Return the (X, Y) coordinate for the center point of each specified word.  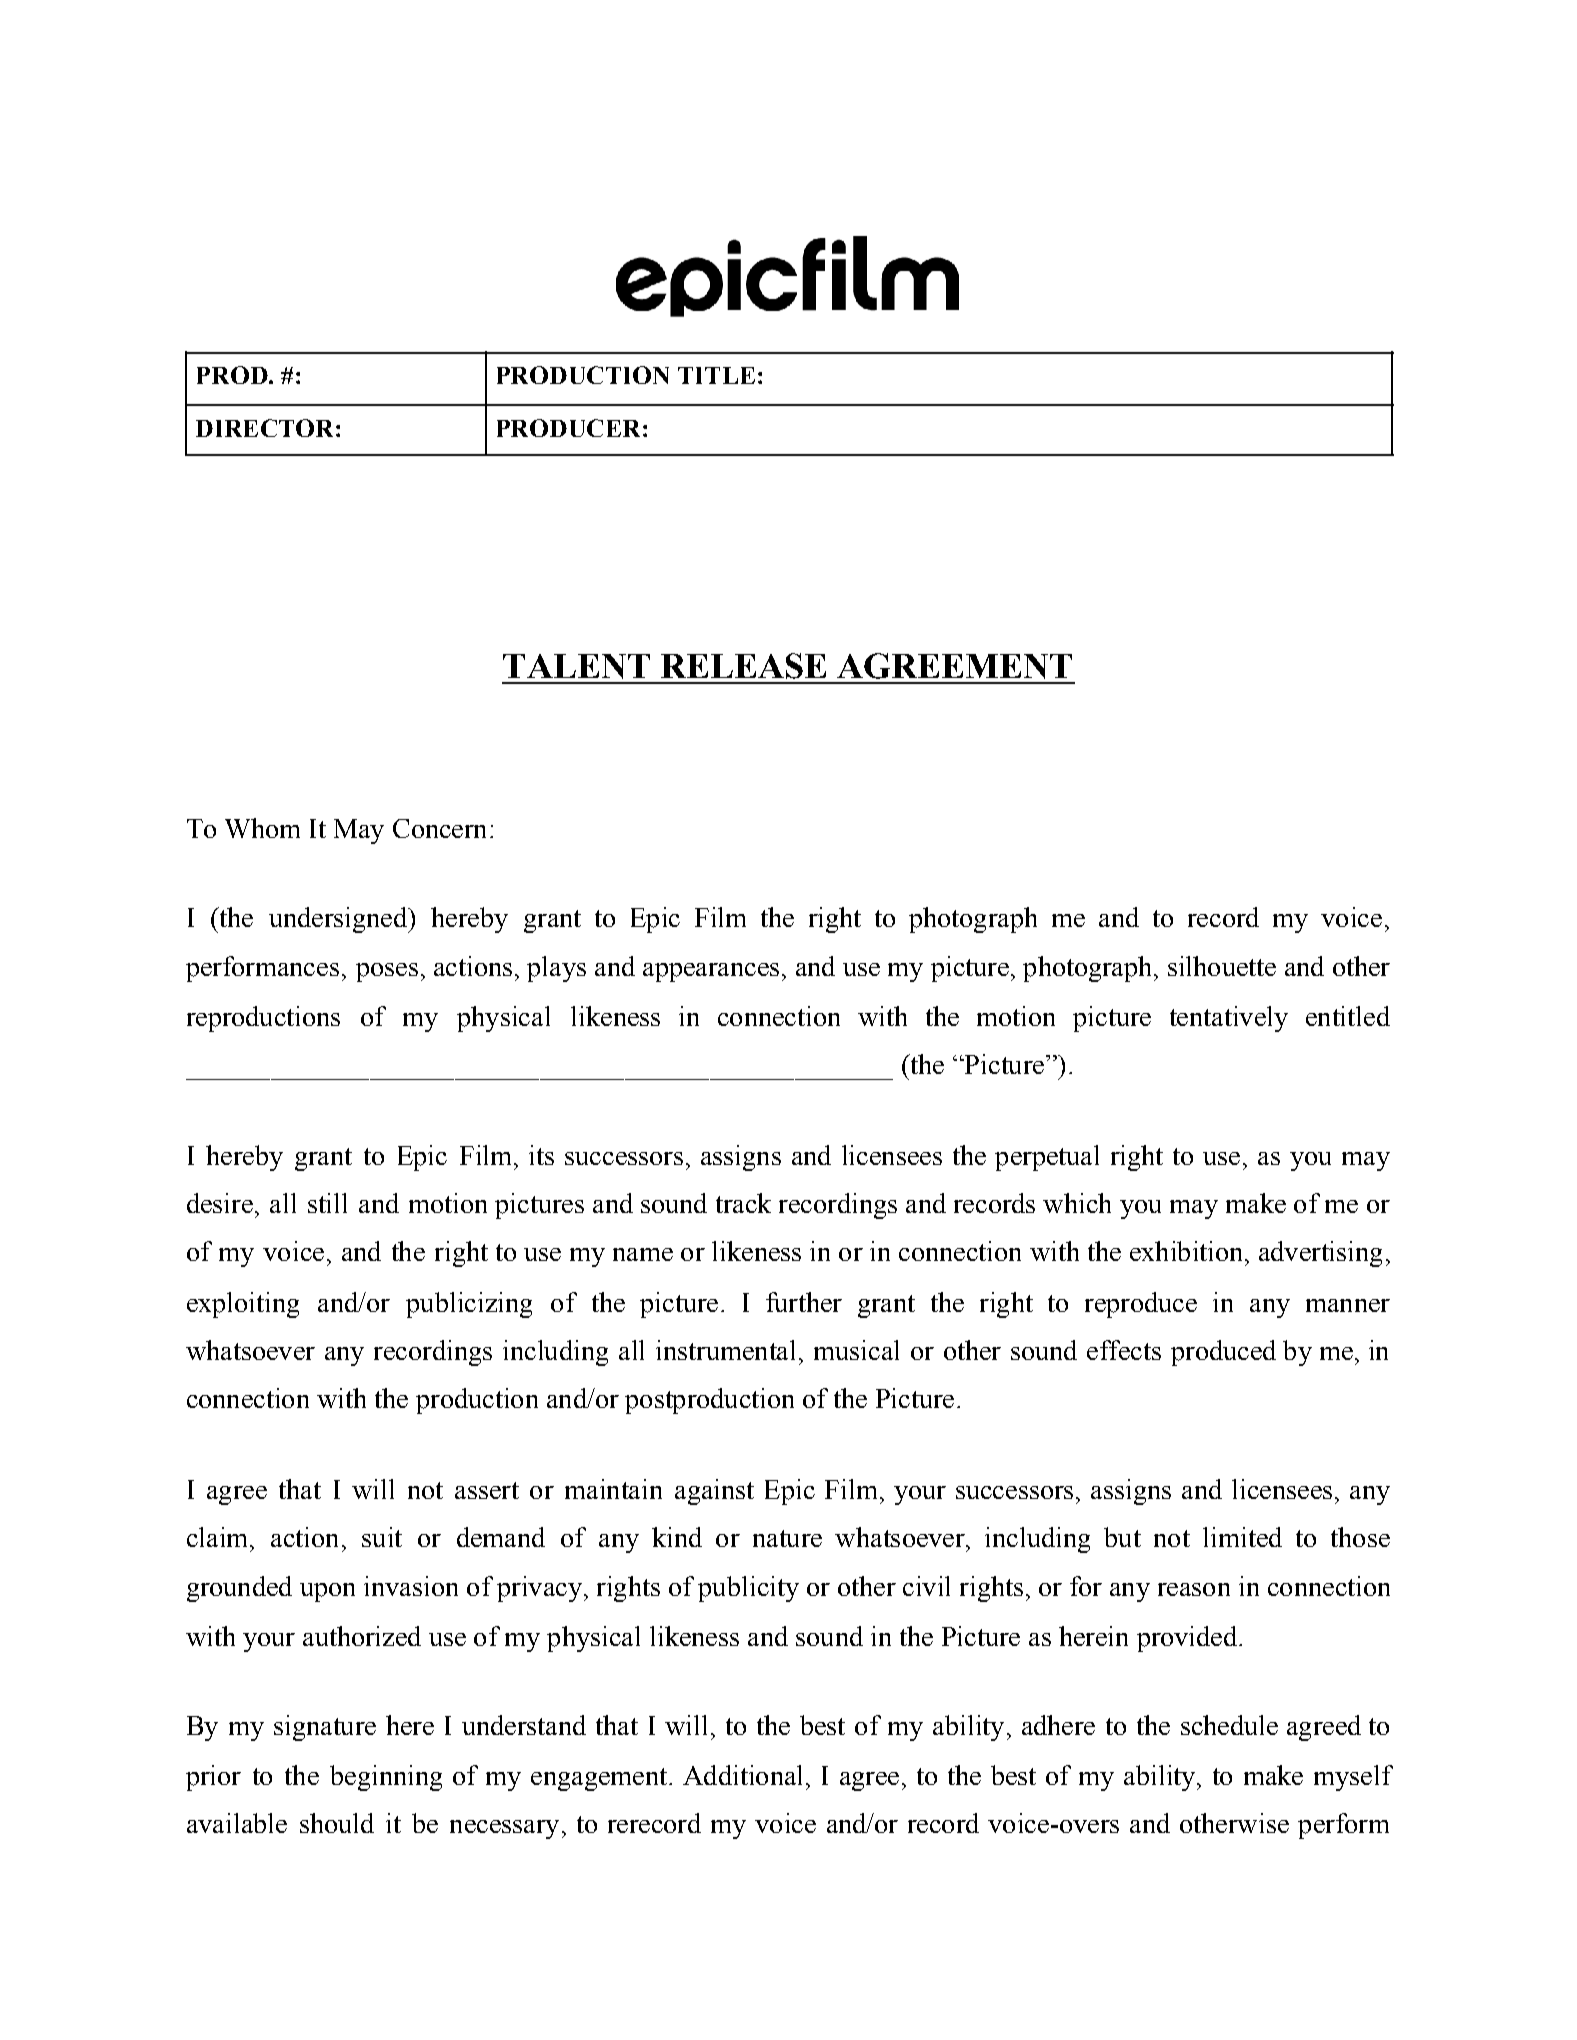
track (743, 1203)
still (327, 1203)
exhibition (1188, 1251)
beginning (386, 1778)
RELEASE (743, 666)
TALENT (576, 666)
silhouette (1222, 966)
